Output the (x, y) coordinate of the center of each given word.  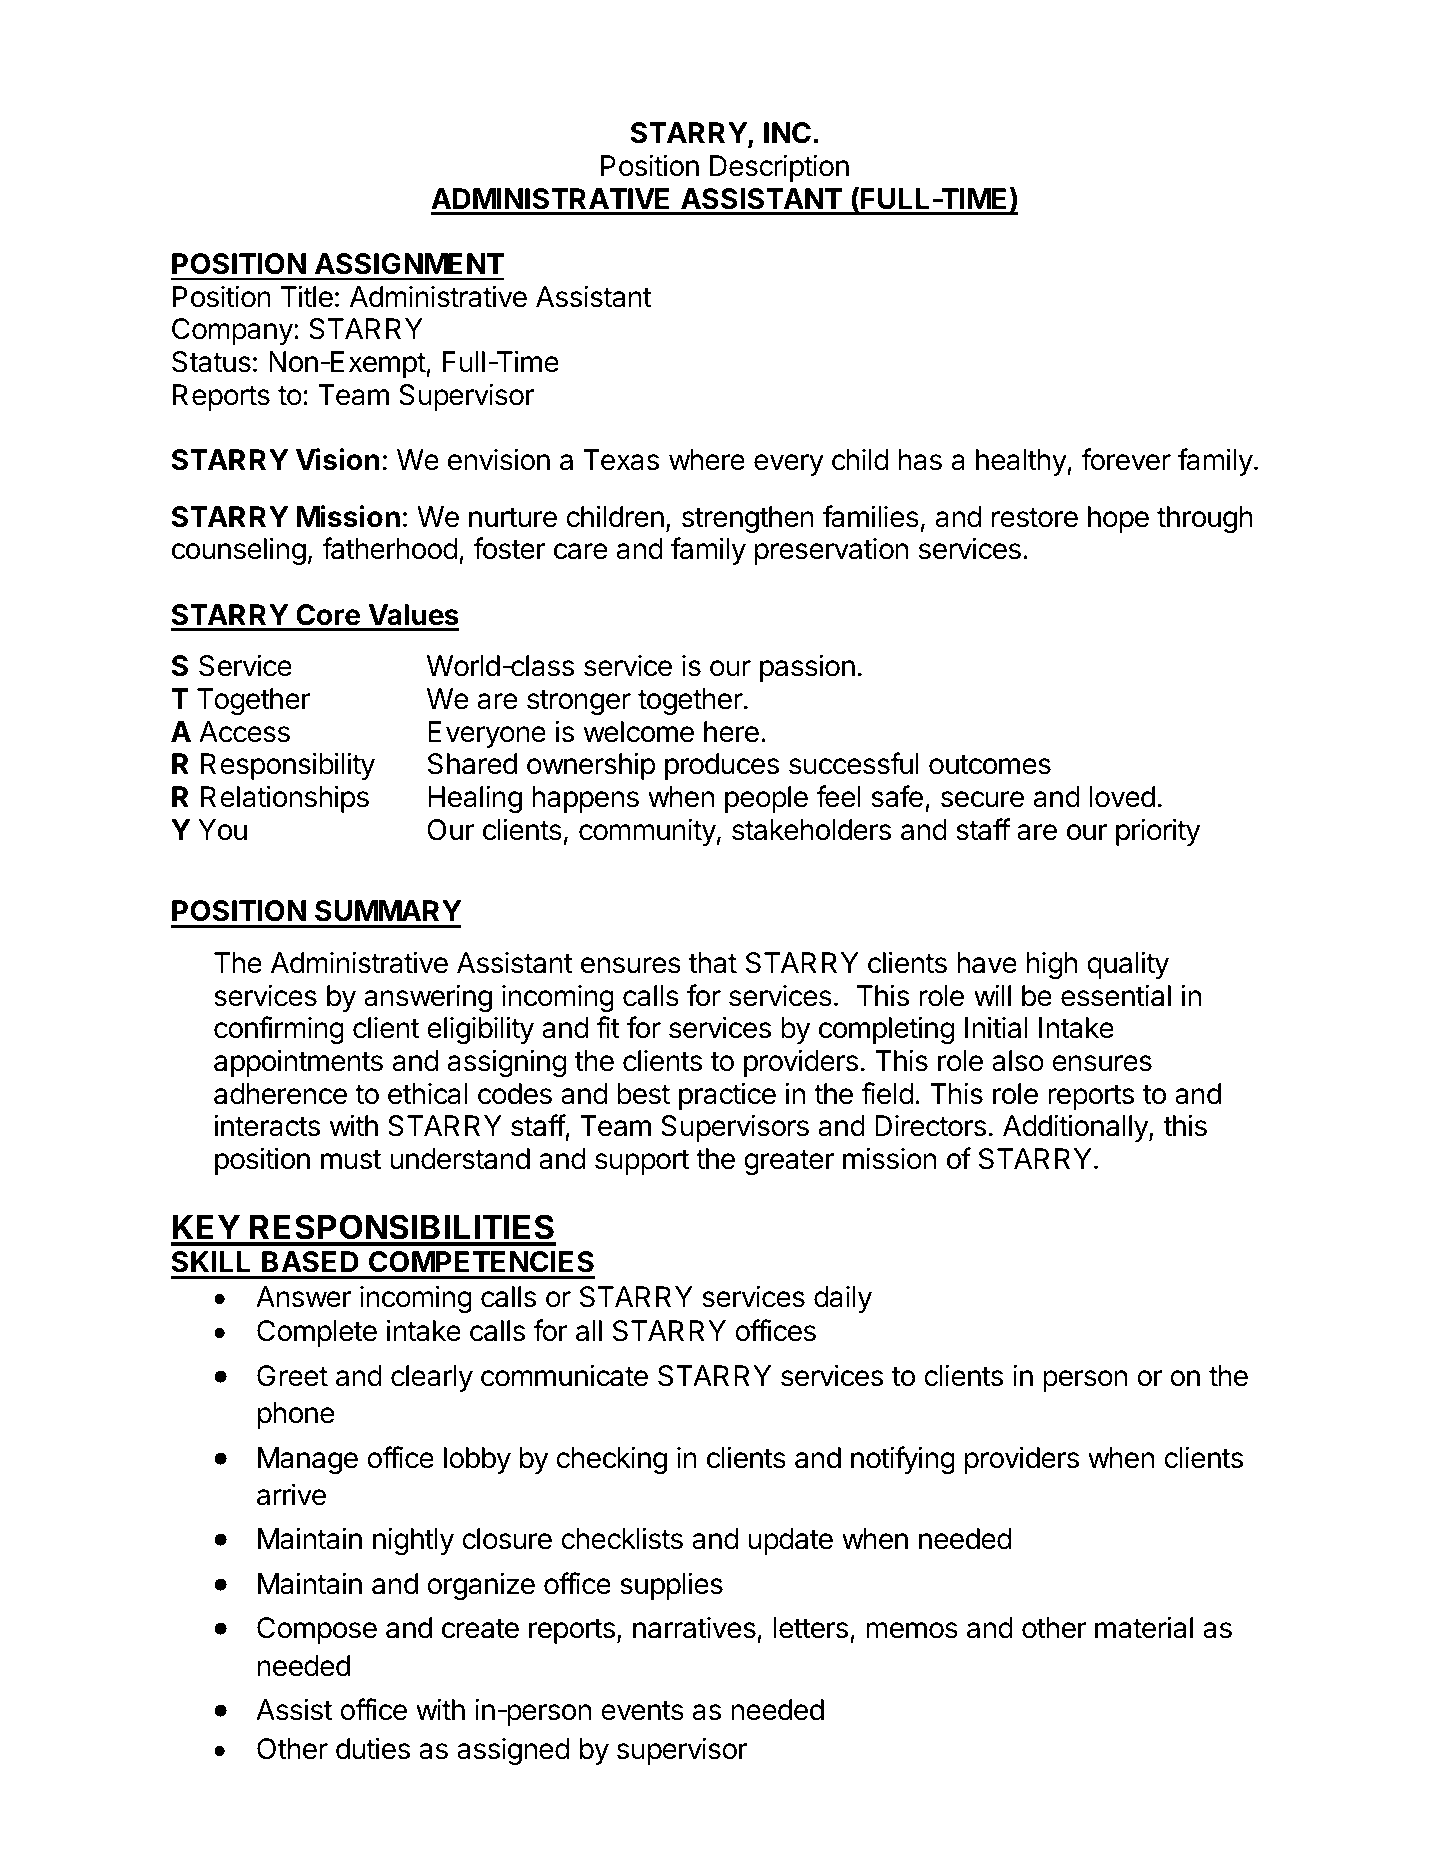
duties (373, 1748)
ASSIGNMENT (409, 264)
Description (779, 168)
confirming (279, 1030)
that (712, 963)
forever (1126, 459)
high (1052, 965)
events (642, 1710)
